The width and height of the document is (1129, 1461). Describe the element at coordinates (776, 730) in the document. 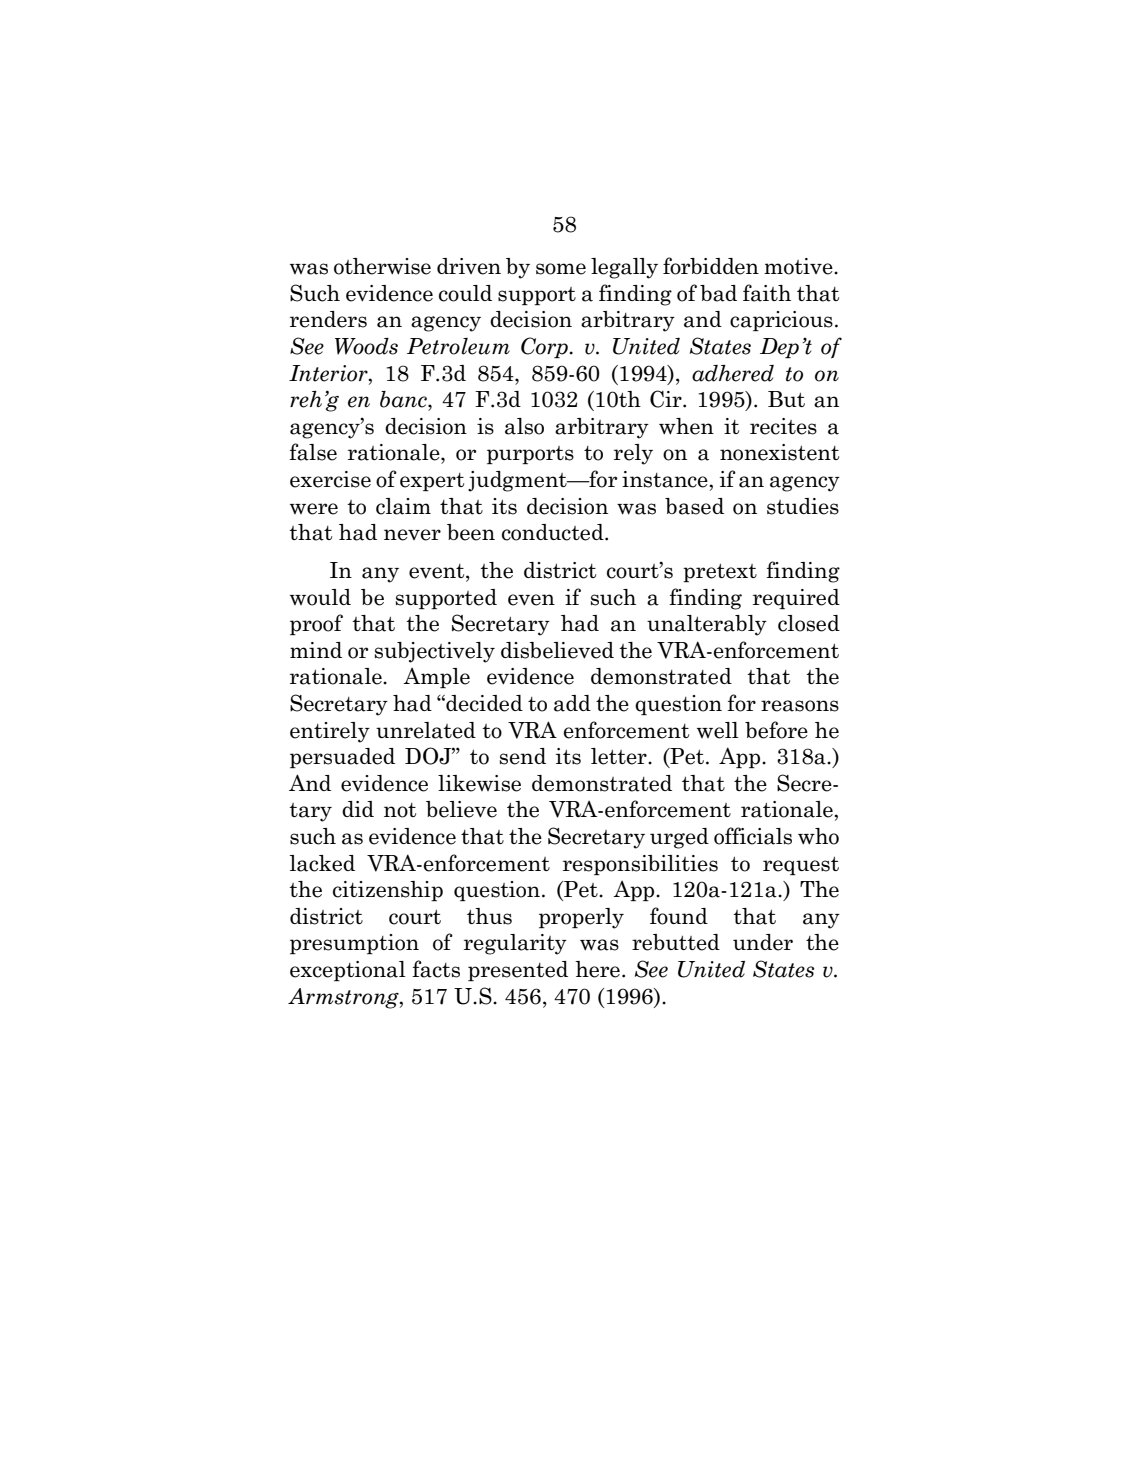

I see `before` at that location.
